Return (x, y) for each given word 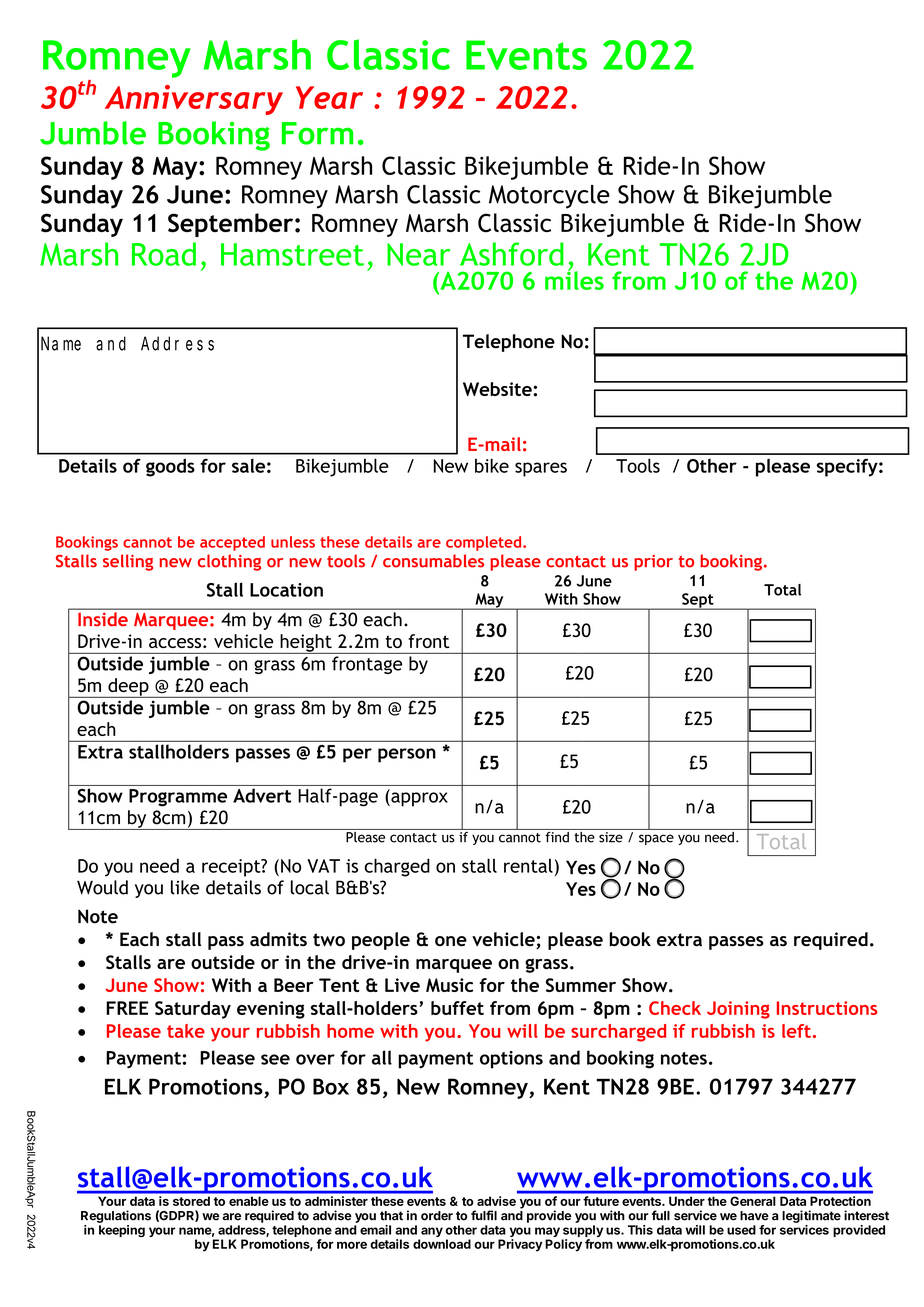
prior (653, 563)
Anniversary (194, 100)
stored (191, 1201)
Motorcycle (549, 197)
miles (574, 279)
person (407, 755)
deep (128, 688)
